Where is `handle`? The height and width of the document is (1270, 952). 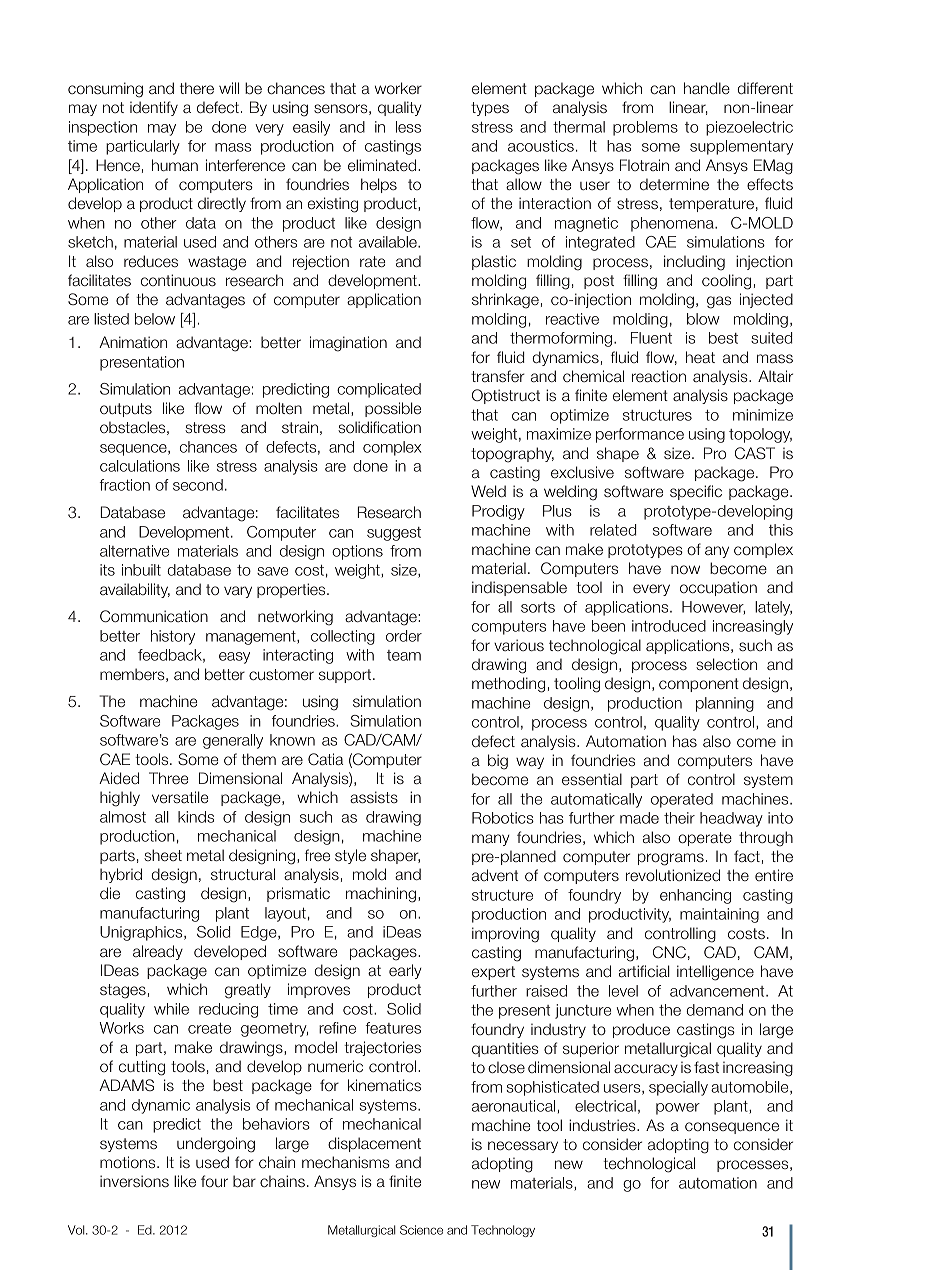
handle is located at coordinates (707, 88).
